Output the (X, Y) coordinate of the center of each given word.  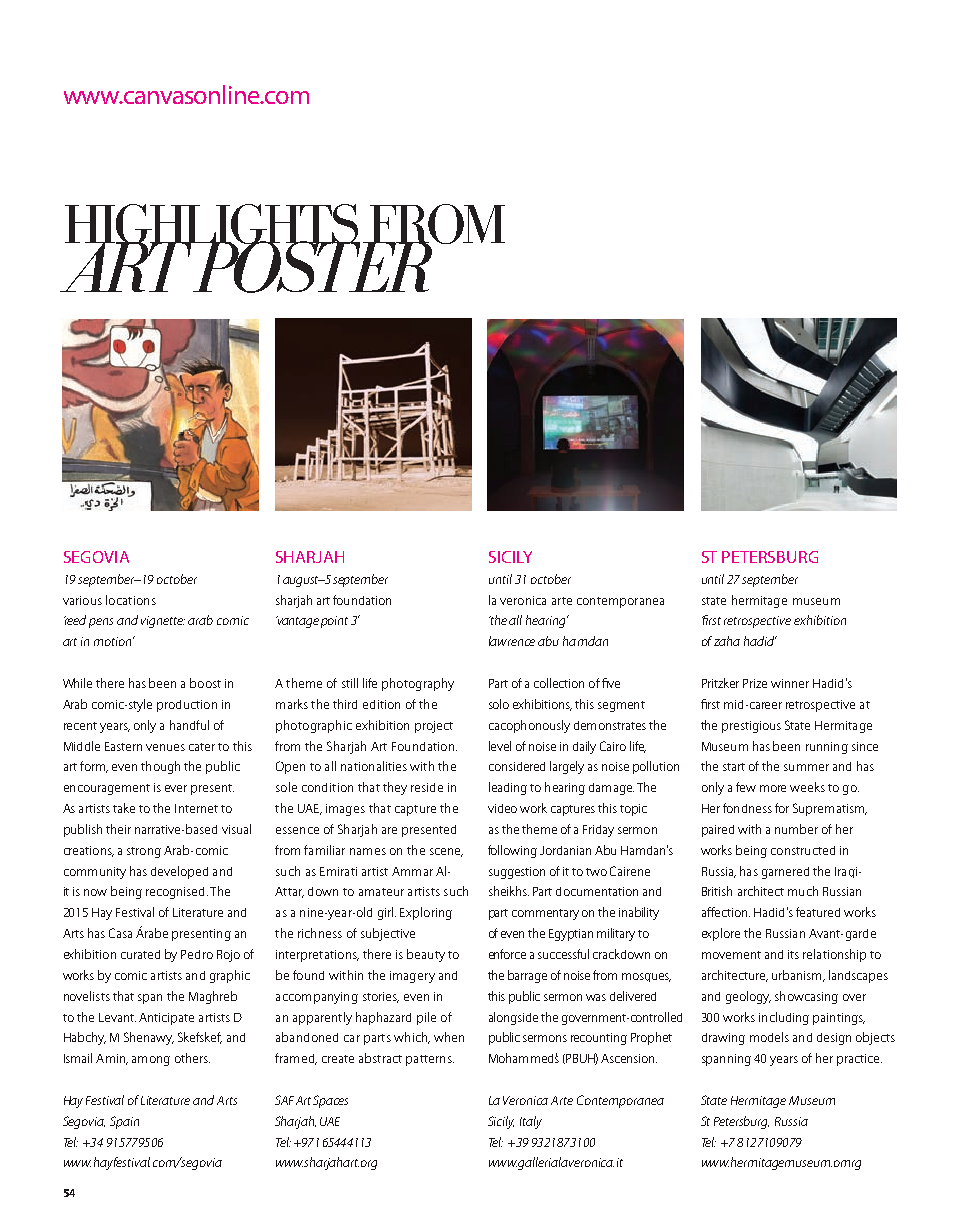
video (502, 808)
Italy (531, 1122)
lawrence (512, 641)
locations (131, 600)
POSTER (312, 266)
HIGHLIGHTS (212, 225)
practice (859, 1060)
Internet (196, 808)
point (334, 622)
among (151, 1061)
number (796, 829)
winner (790, 683)
